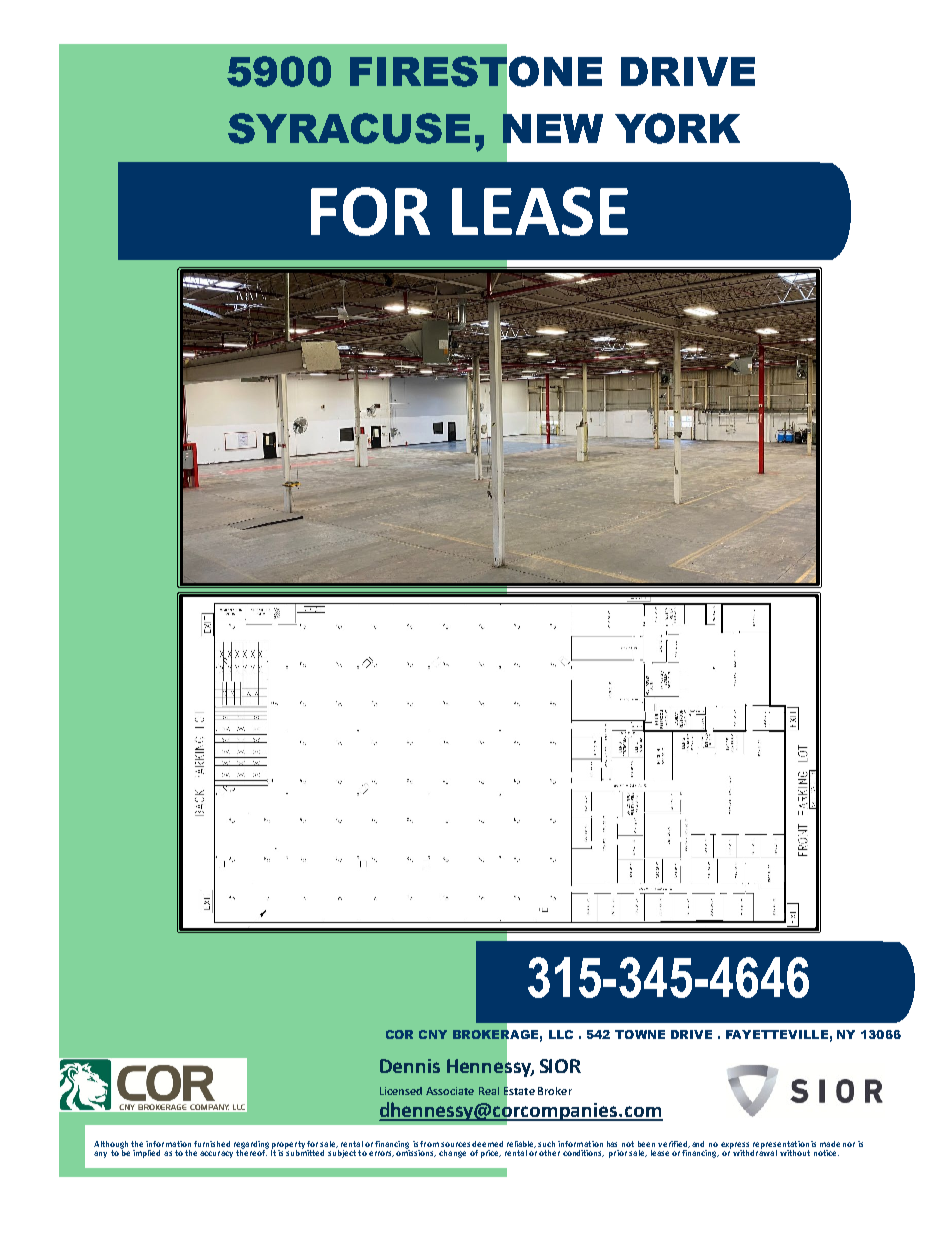 This page has width=952, height=1233. Describe the element at coordinates (212, 1144) in the page. I see `furnished` at that location.
